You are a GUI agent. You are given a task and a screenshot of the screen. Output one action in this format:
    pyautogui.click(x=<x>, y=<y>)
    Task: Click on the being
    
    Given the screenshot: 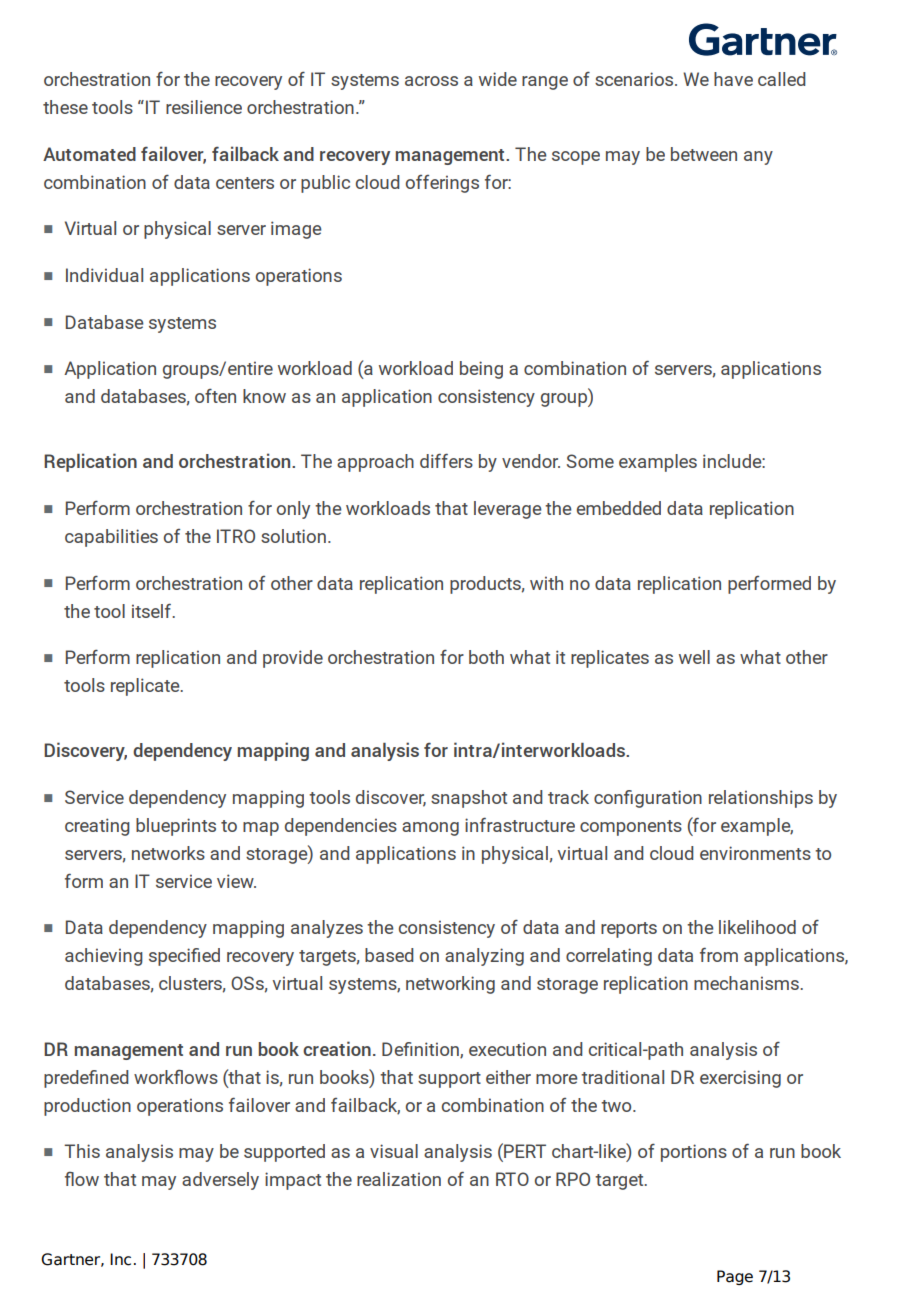 What is the action you would take?
    pyautogui.click(x=481, y=370)
